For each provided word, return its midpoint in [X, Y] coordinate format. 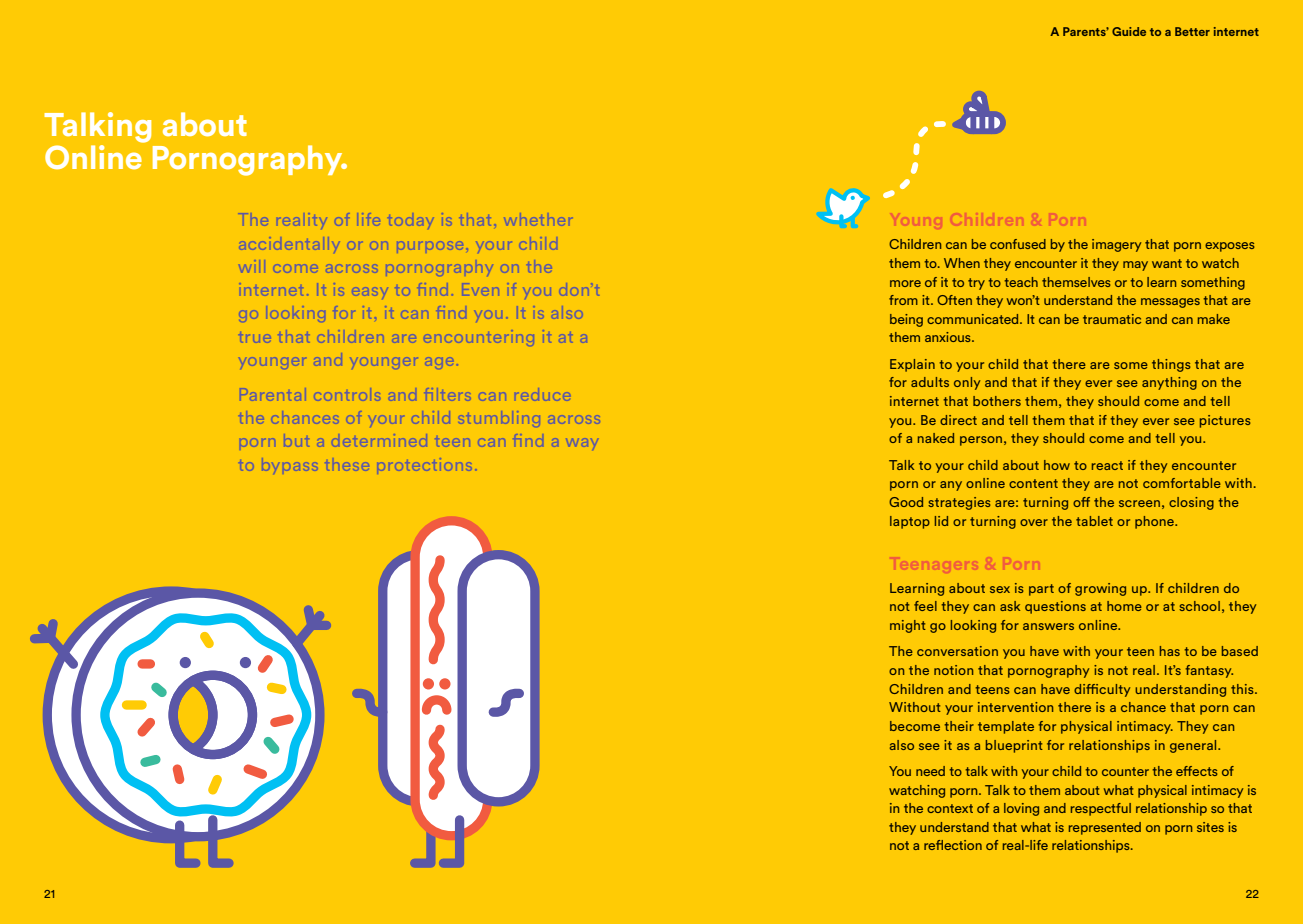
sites [1210, 827]
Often [954, 300]
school [1199, 606]
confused [1018, 244]
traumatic [1112, 319]
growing [1100, 589]
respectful [1101, 809]
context [950, 808]
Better [1192, 31]
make [1214, 319]
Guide [1129, 31]
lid [941, 521]
